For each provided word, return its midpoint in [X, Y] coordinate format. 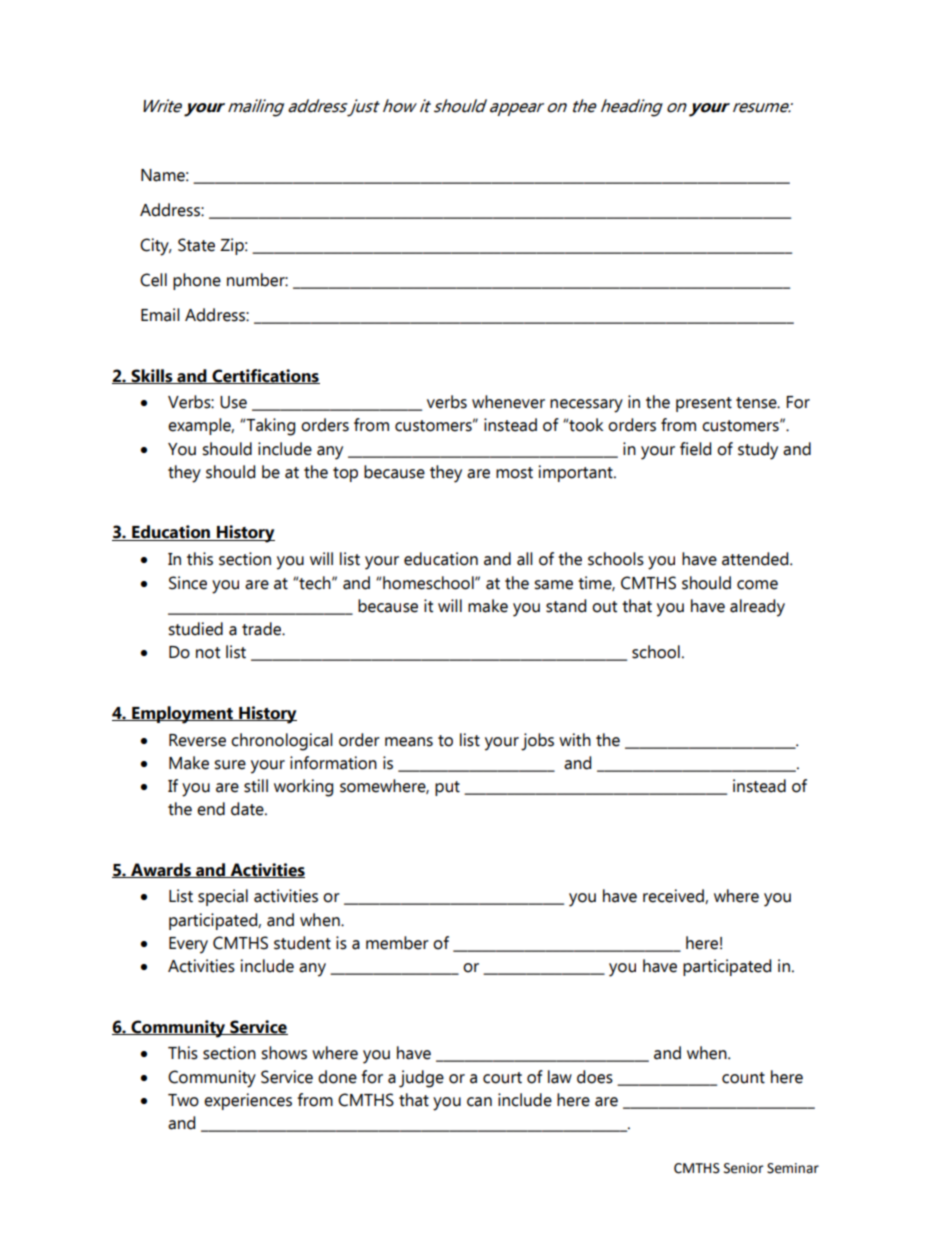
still [256, 786]
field [695, 449]
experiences [248, 1101]
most [514, 473]
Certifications [265, 376]
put [447, 788]
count [743, 1078]
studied [195, 629]
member [397, 943]
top [345, 474]
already [757, 608]
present [704, 404]
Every [188, 945]
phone [197, 281]
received [674, 896]
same [553, 585]
